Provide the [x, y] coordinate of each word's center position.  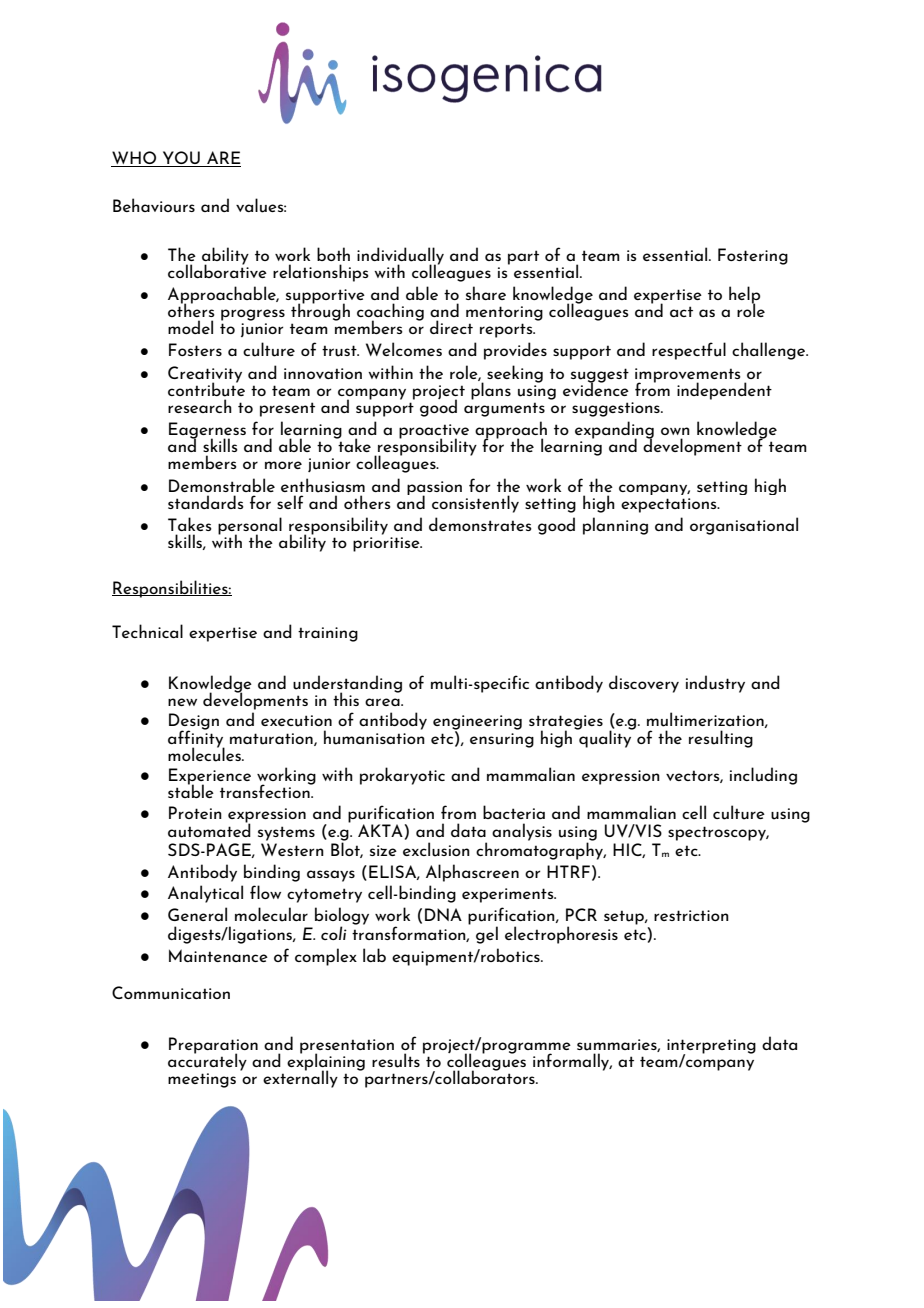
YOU [181, 159]
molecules [205, 753]
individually [400, 257]
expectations [670, 505]
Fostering [753, 256]
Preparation [213, 1046]
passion [434, 489]
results [396, 1060]
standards [206, 502]
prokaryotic [402, 776]
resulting [721, 739]
